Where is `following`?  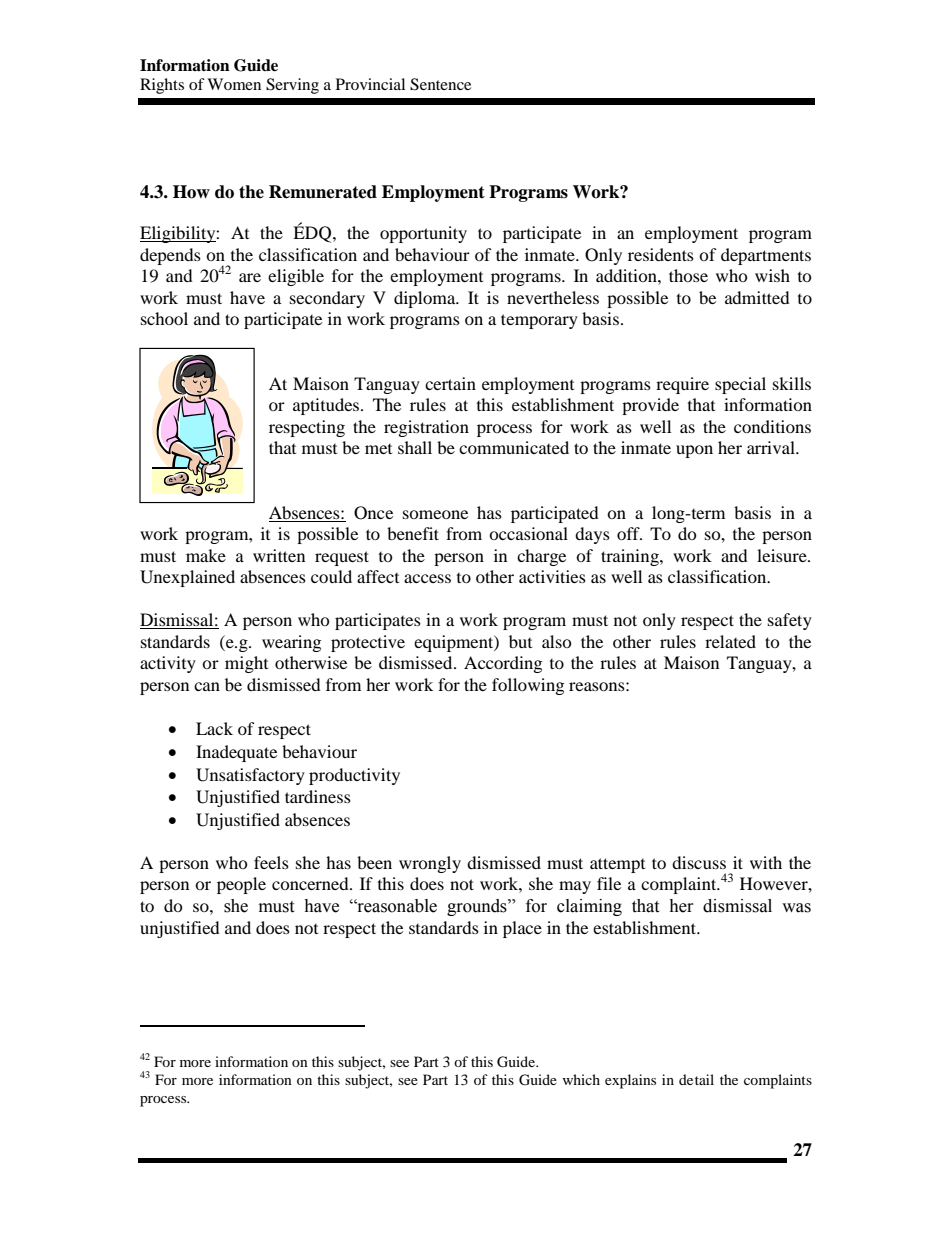 following is located at coordinates (528, 686).
